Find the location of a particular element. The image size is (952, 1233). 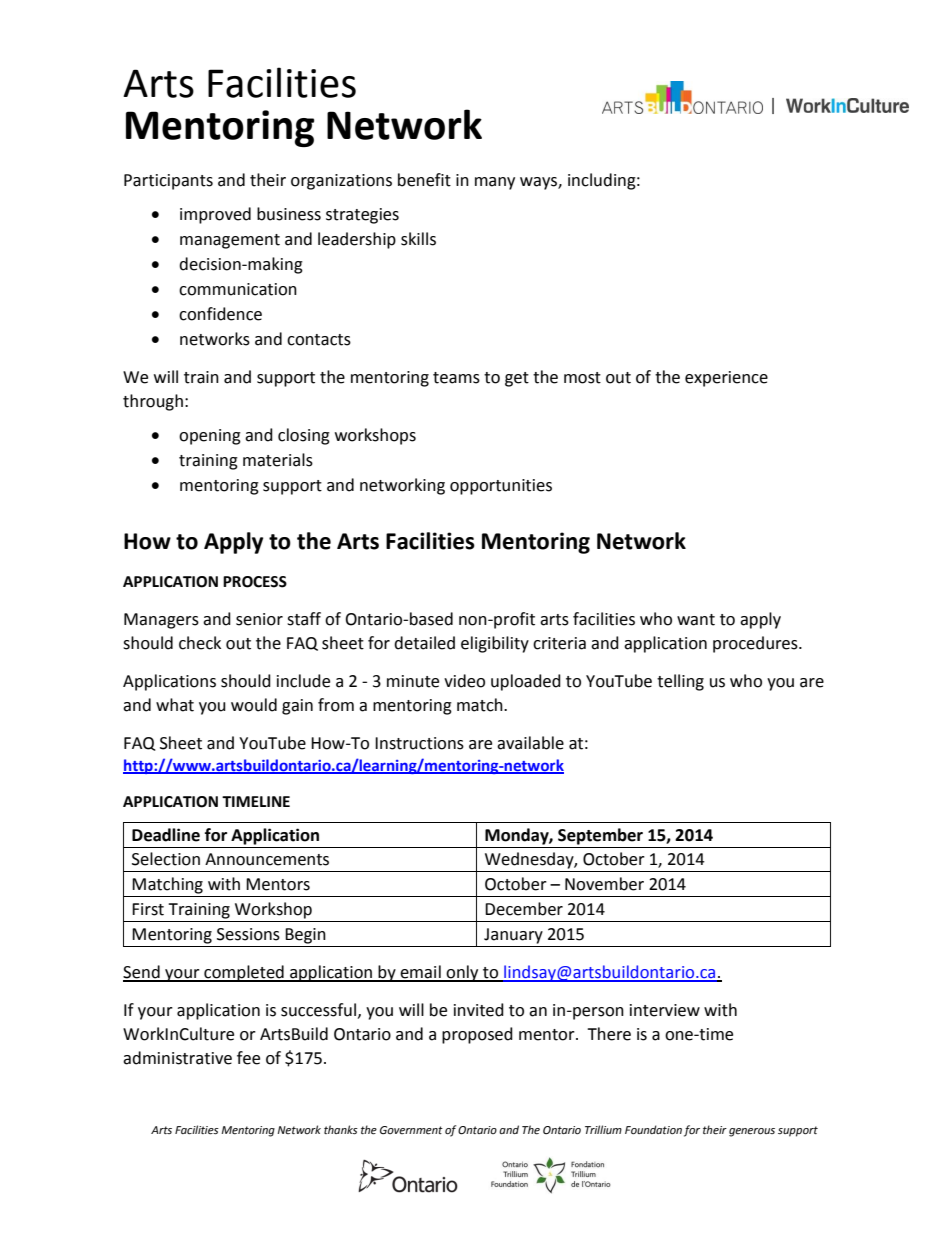

teams is located at coordinates (456, 378).
